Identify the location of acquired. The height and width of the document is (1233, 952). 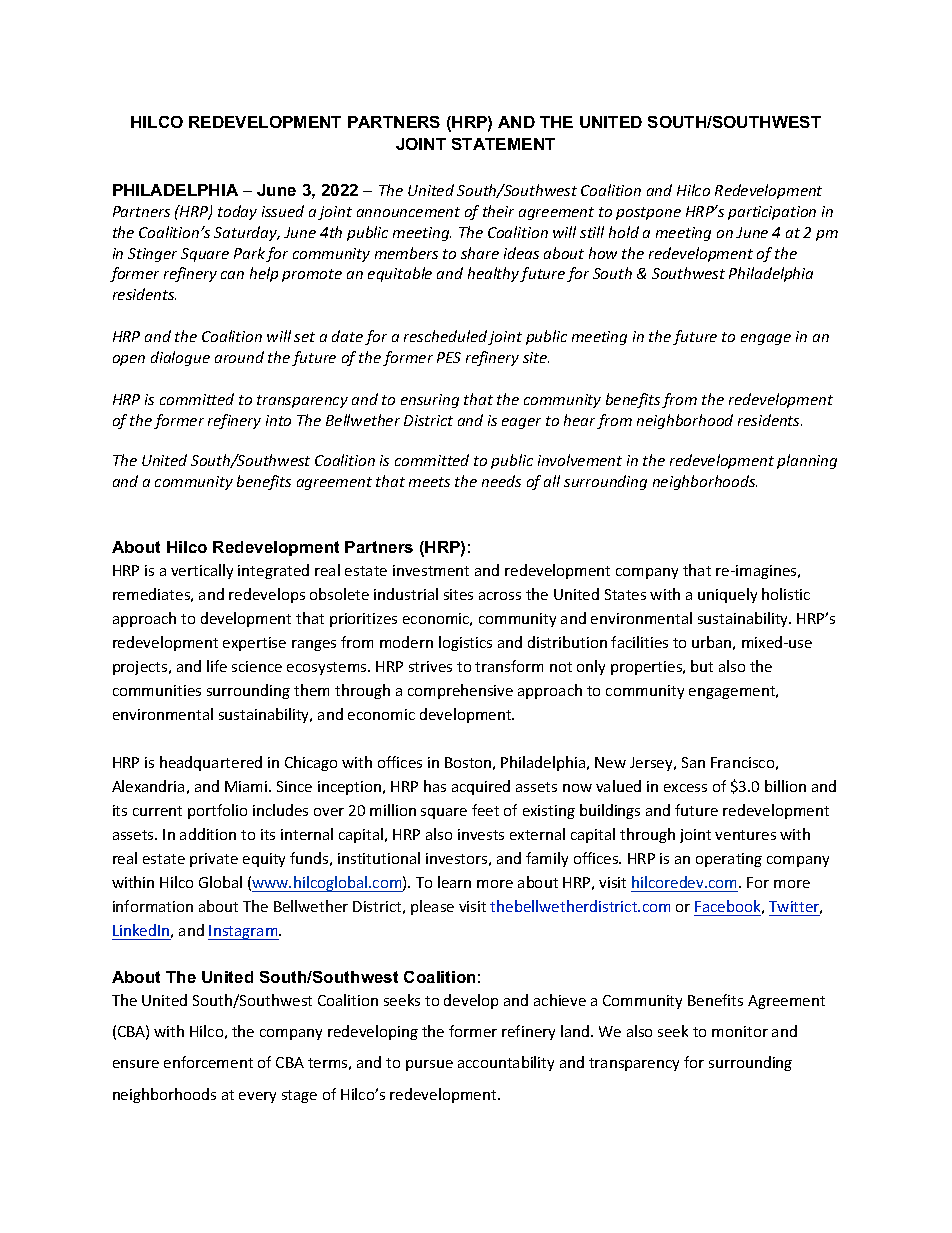
(481, 787).
